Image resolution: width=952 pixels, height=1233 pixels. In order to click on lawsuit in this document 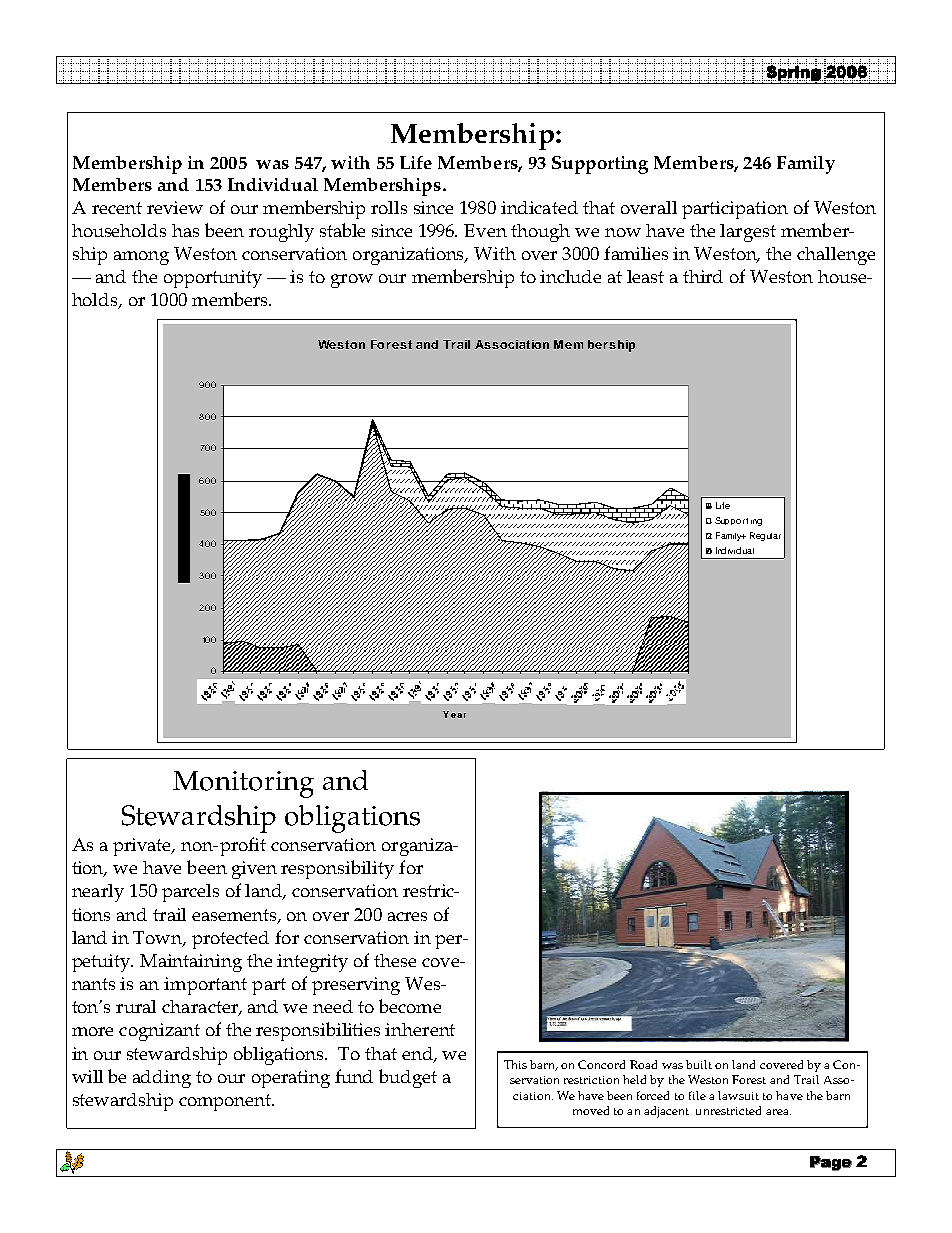, I will do `click(738, 1095)`.
